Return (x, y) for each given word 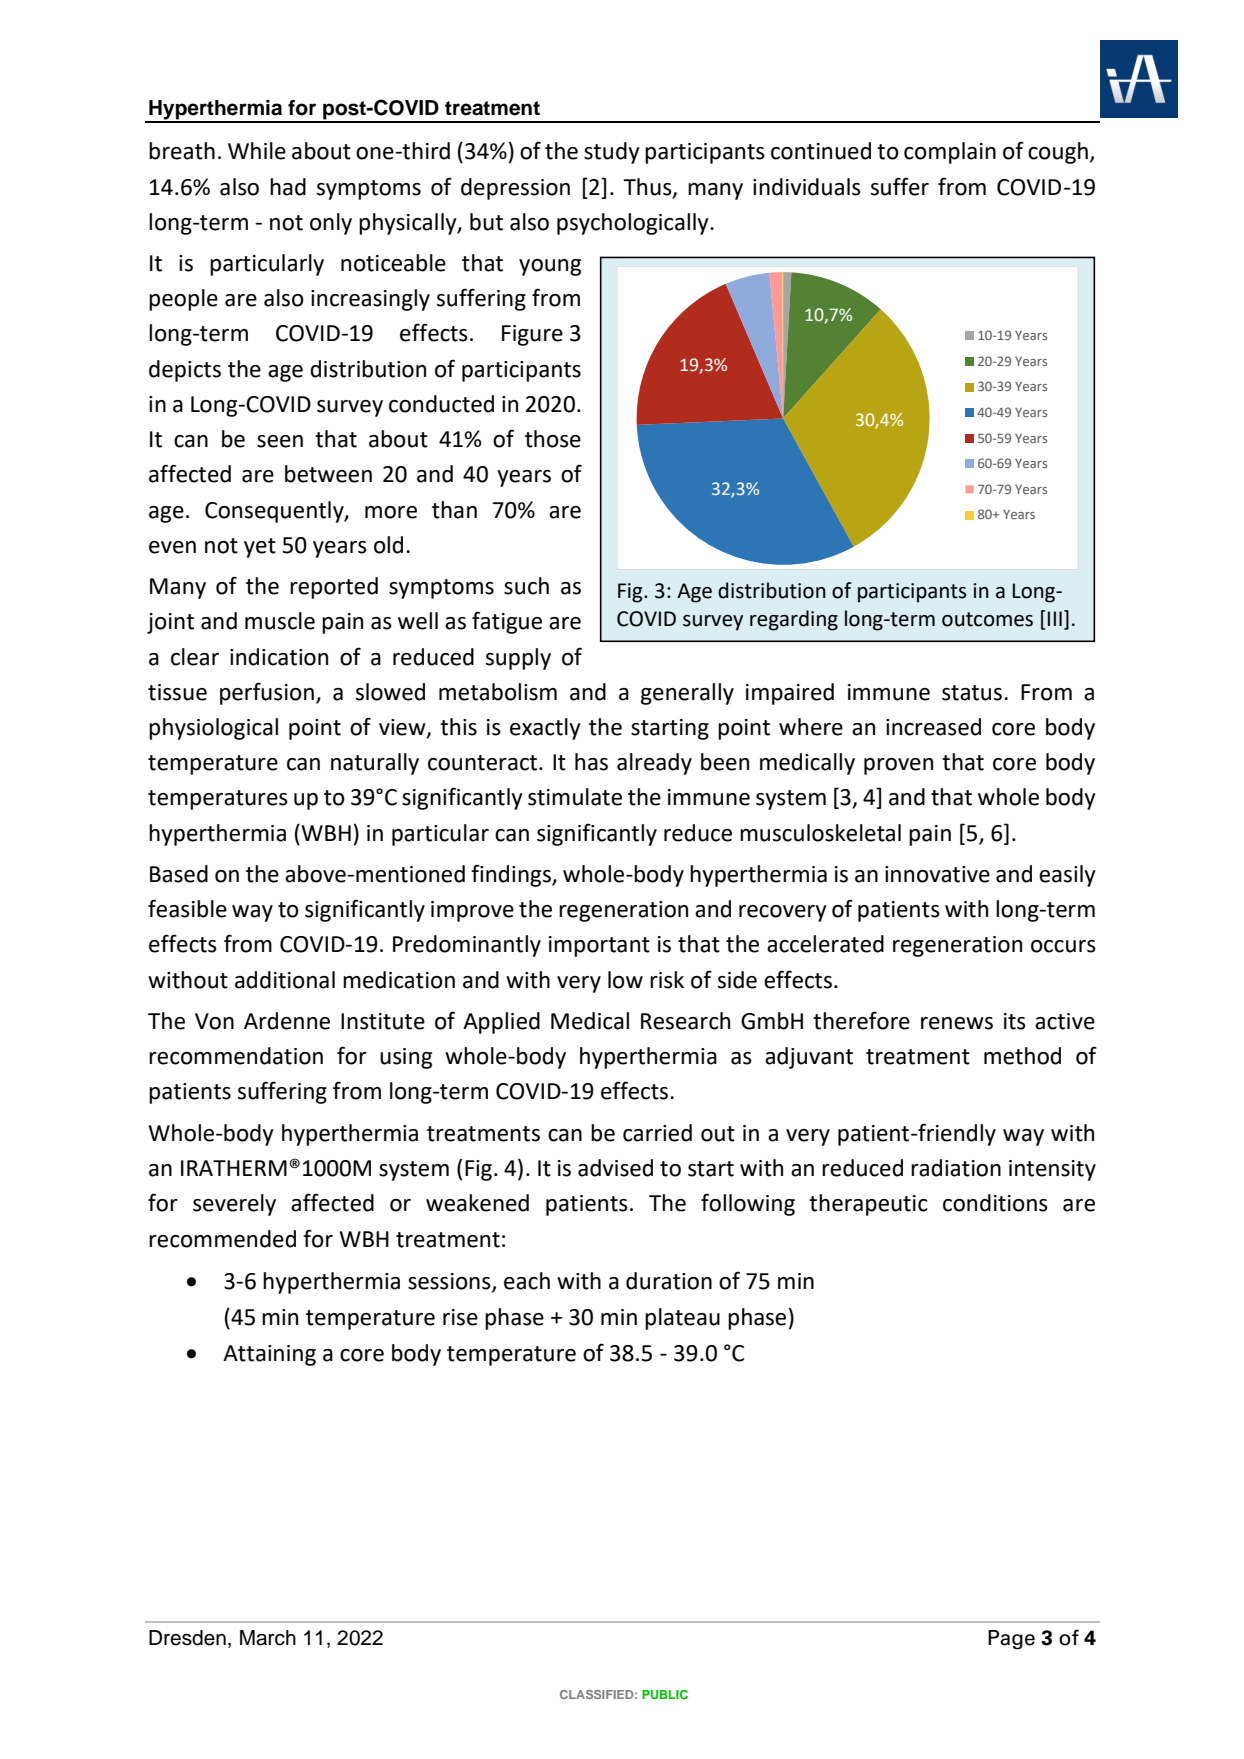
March (268, 1638)
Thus (648, 187)
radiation (956, 1168)
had (288, 187)
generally (687, 694)
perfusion (267, 693)
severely (234, 1205)
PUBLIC (665, 1694)
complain (950, 153)
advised (615, 1168)
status (972, 693)
